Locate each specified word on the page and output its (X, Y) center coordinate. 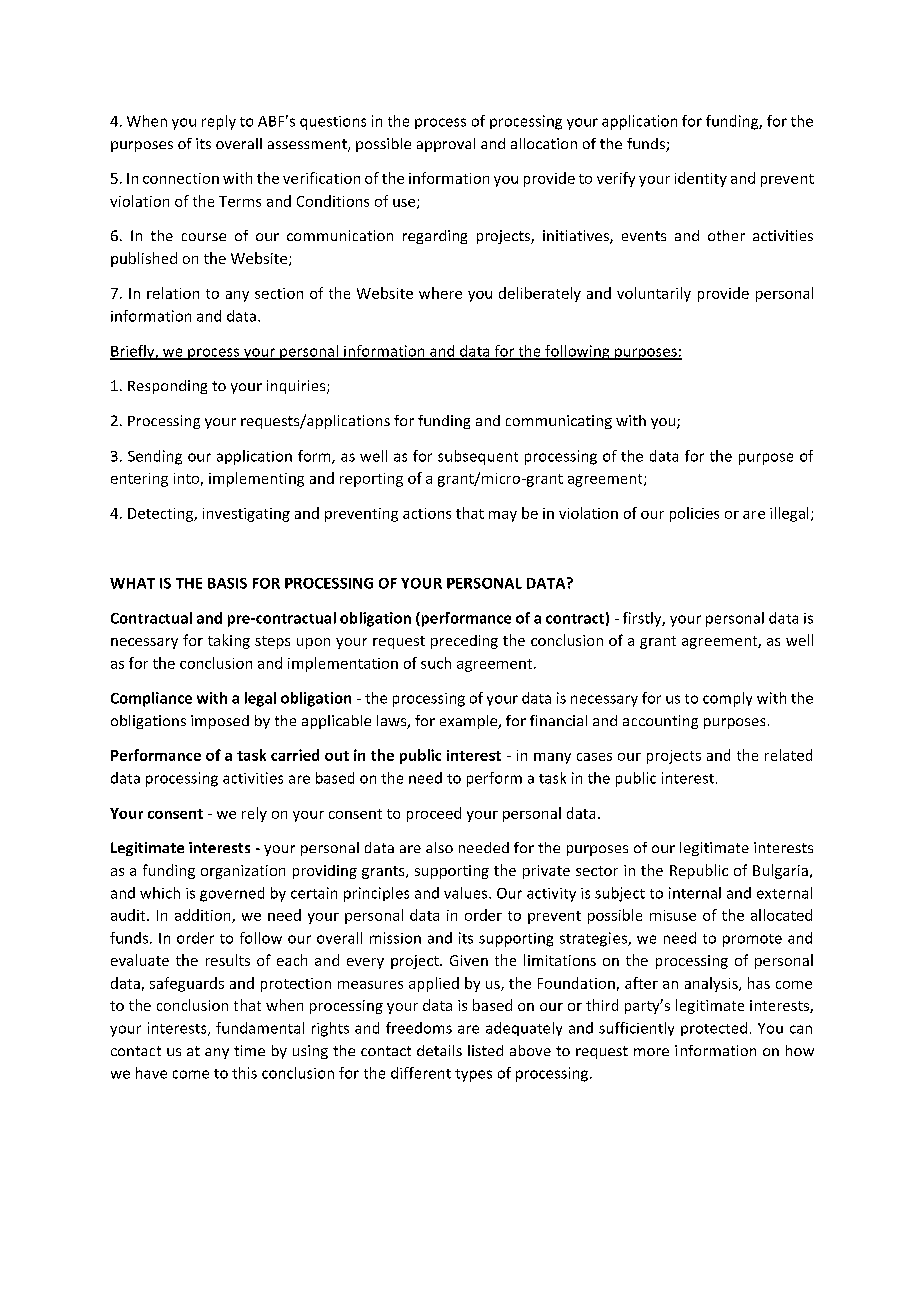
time (249, 1050)
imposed (220, 722)
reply (219, 122)
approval (446, 145)
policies (694, 514)
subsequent (478, 457)
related (788, 755)
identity (701, 179)
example (470, 722)
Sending (155, 457)
